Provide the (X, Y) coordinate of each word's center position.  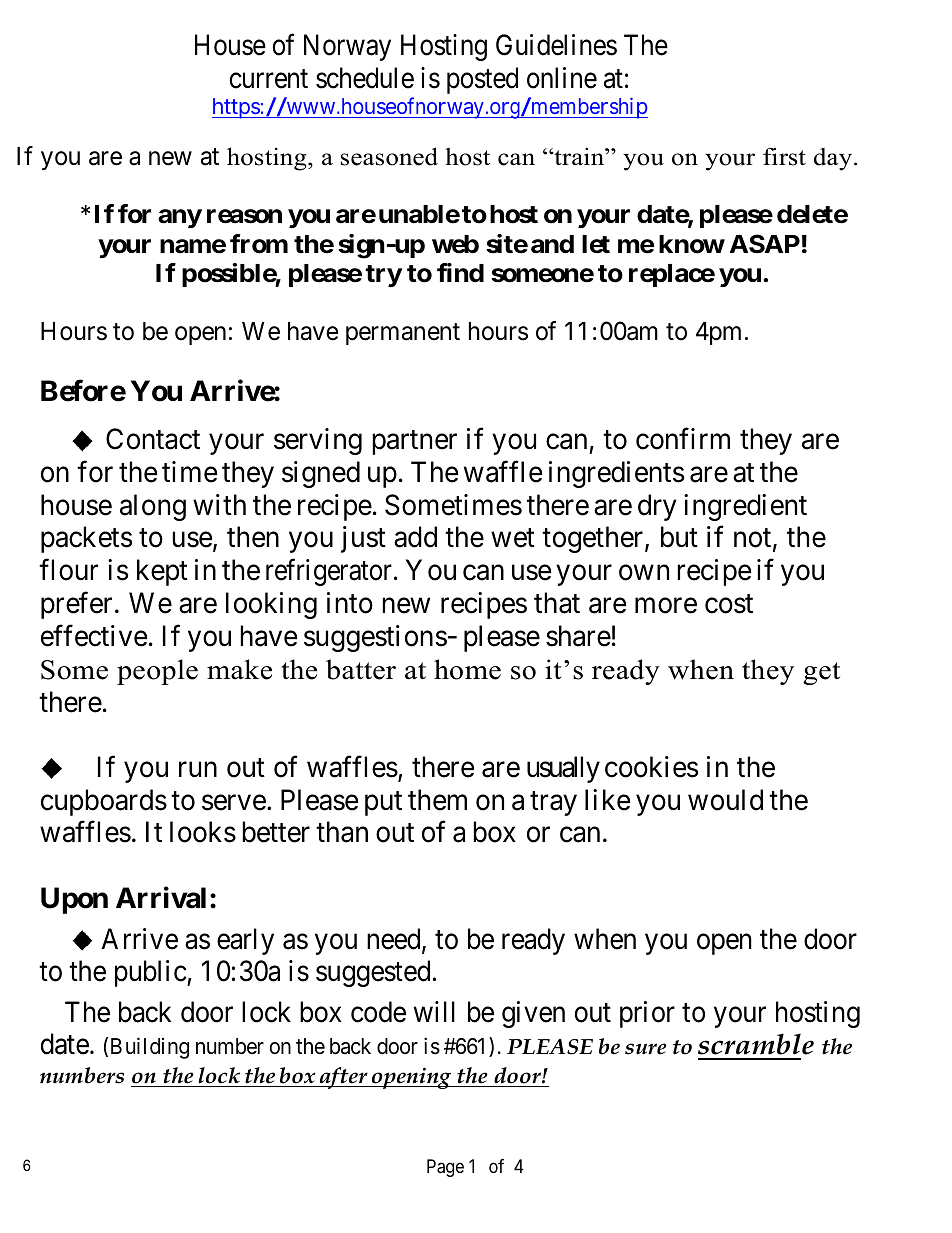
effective (94, 636)
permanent (403, 334)
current (268, 79)
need (395, 940)
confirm (683, 439)
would (725, 800)
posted (482, 80)
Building (150, 1048)
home (467, 669)
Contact (153, 439)
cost (729, 604)
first (784, 156)
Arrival (161, 898)
